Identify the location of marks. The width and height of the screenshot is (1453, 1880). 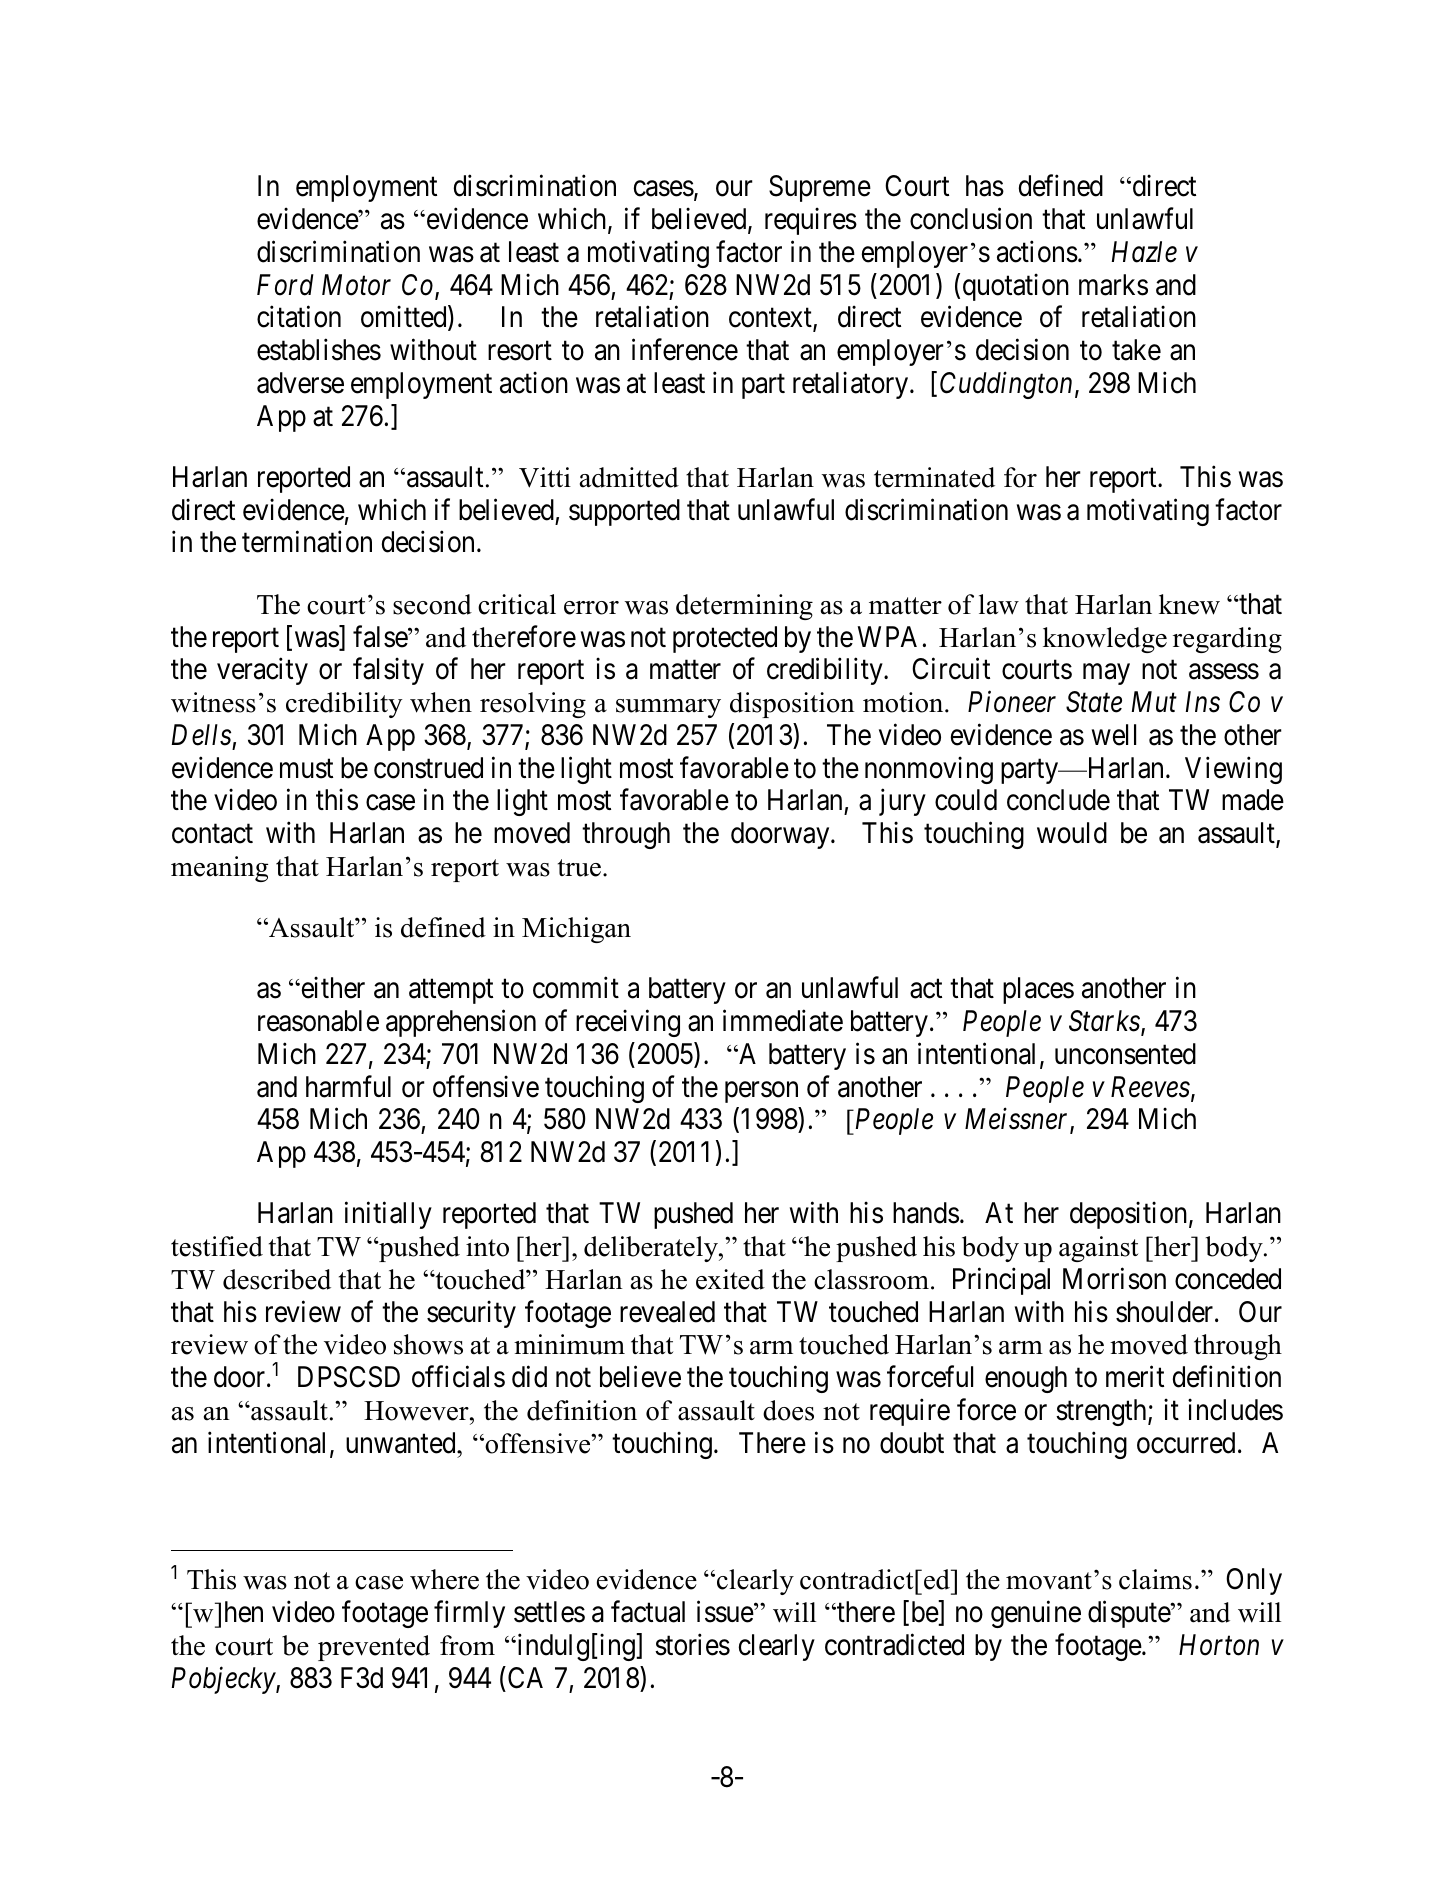
(1113, 285).
